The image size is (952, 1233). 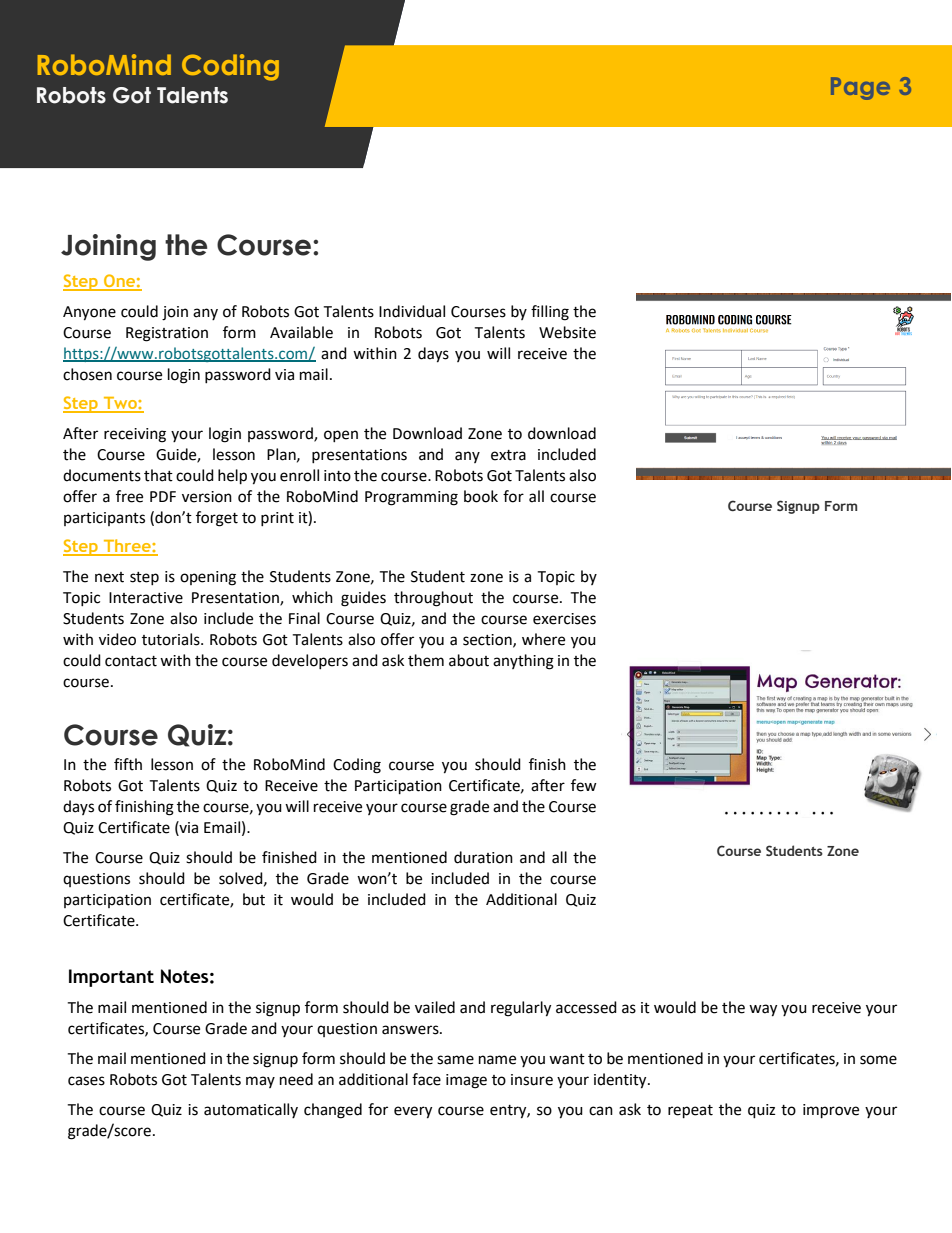 What do you see at coordinates (254, 899) in the screenshot?
I see `but` at bounding box center [254, 899].
